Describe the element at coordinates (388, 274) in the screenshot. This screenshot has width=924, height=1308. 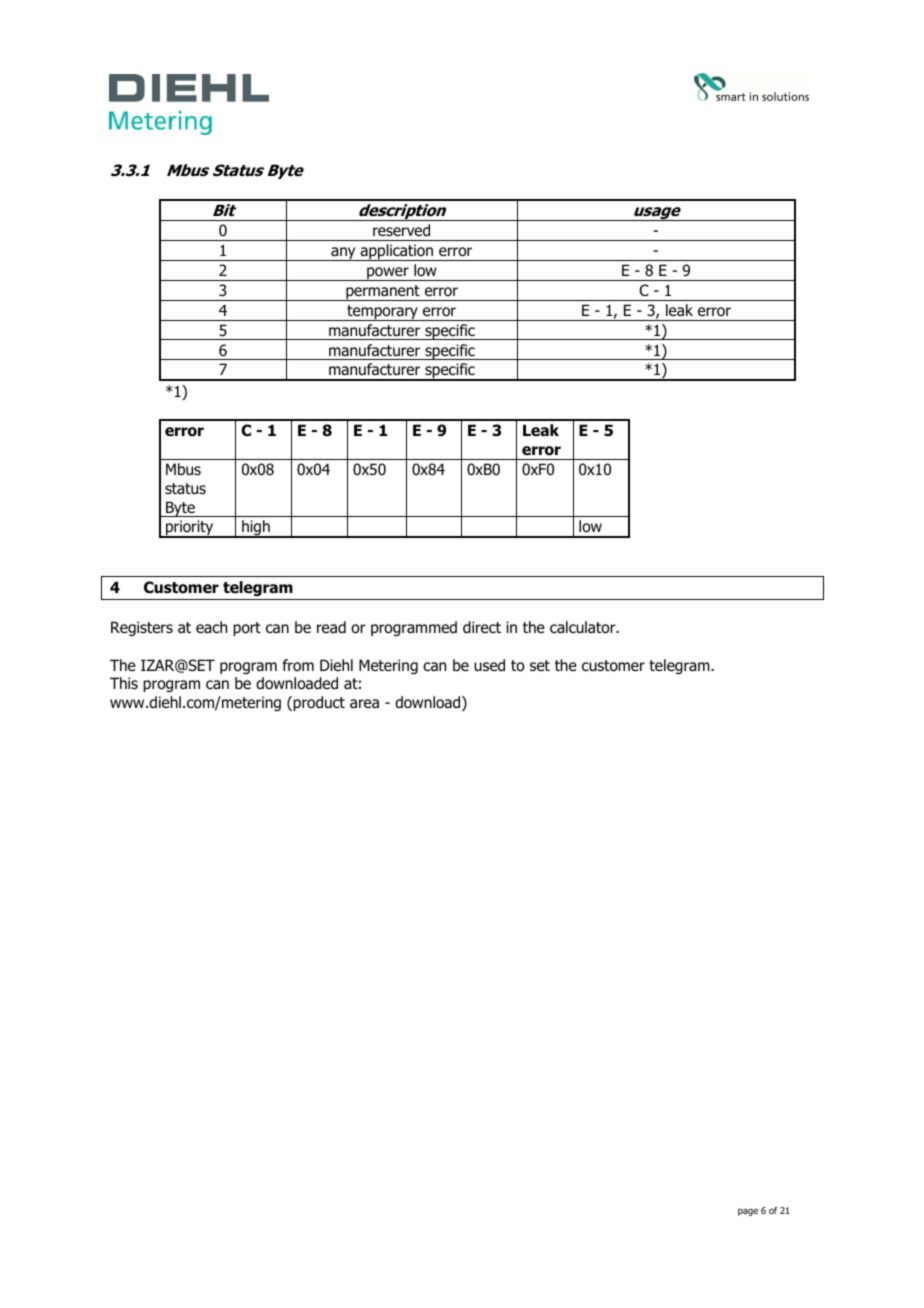
I see `power` at that location.
